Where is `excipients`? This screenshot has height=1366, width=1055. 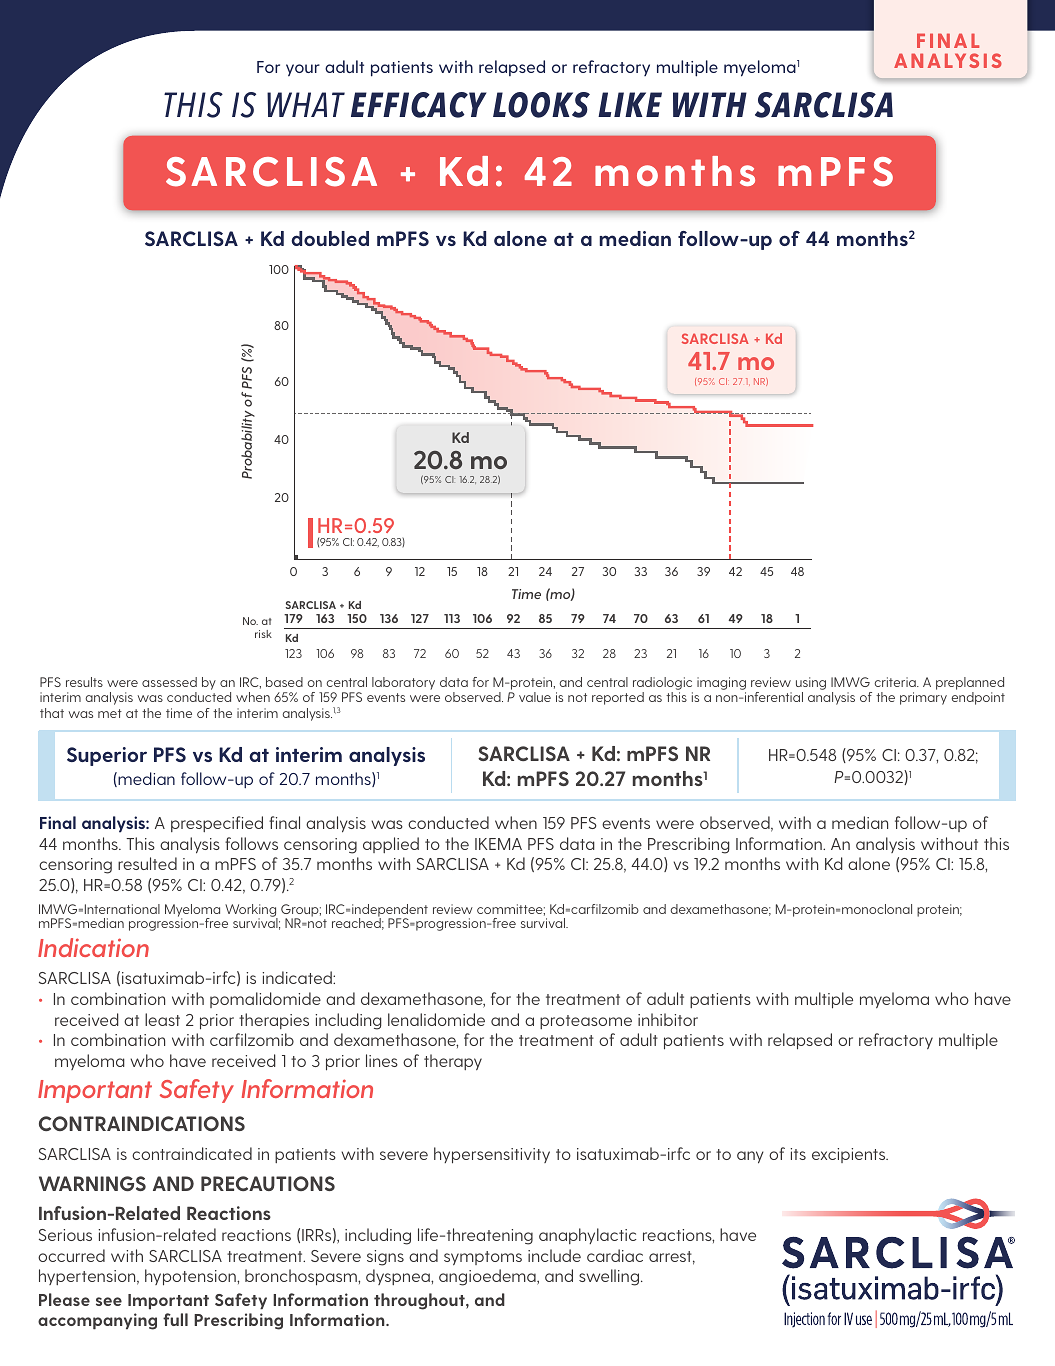
excipients is located at coordinates (850, 1155).
